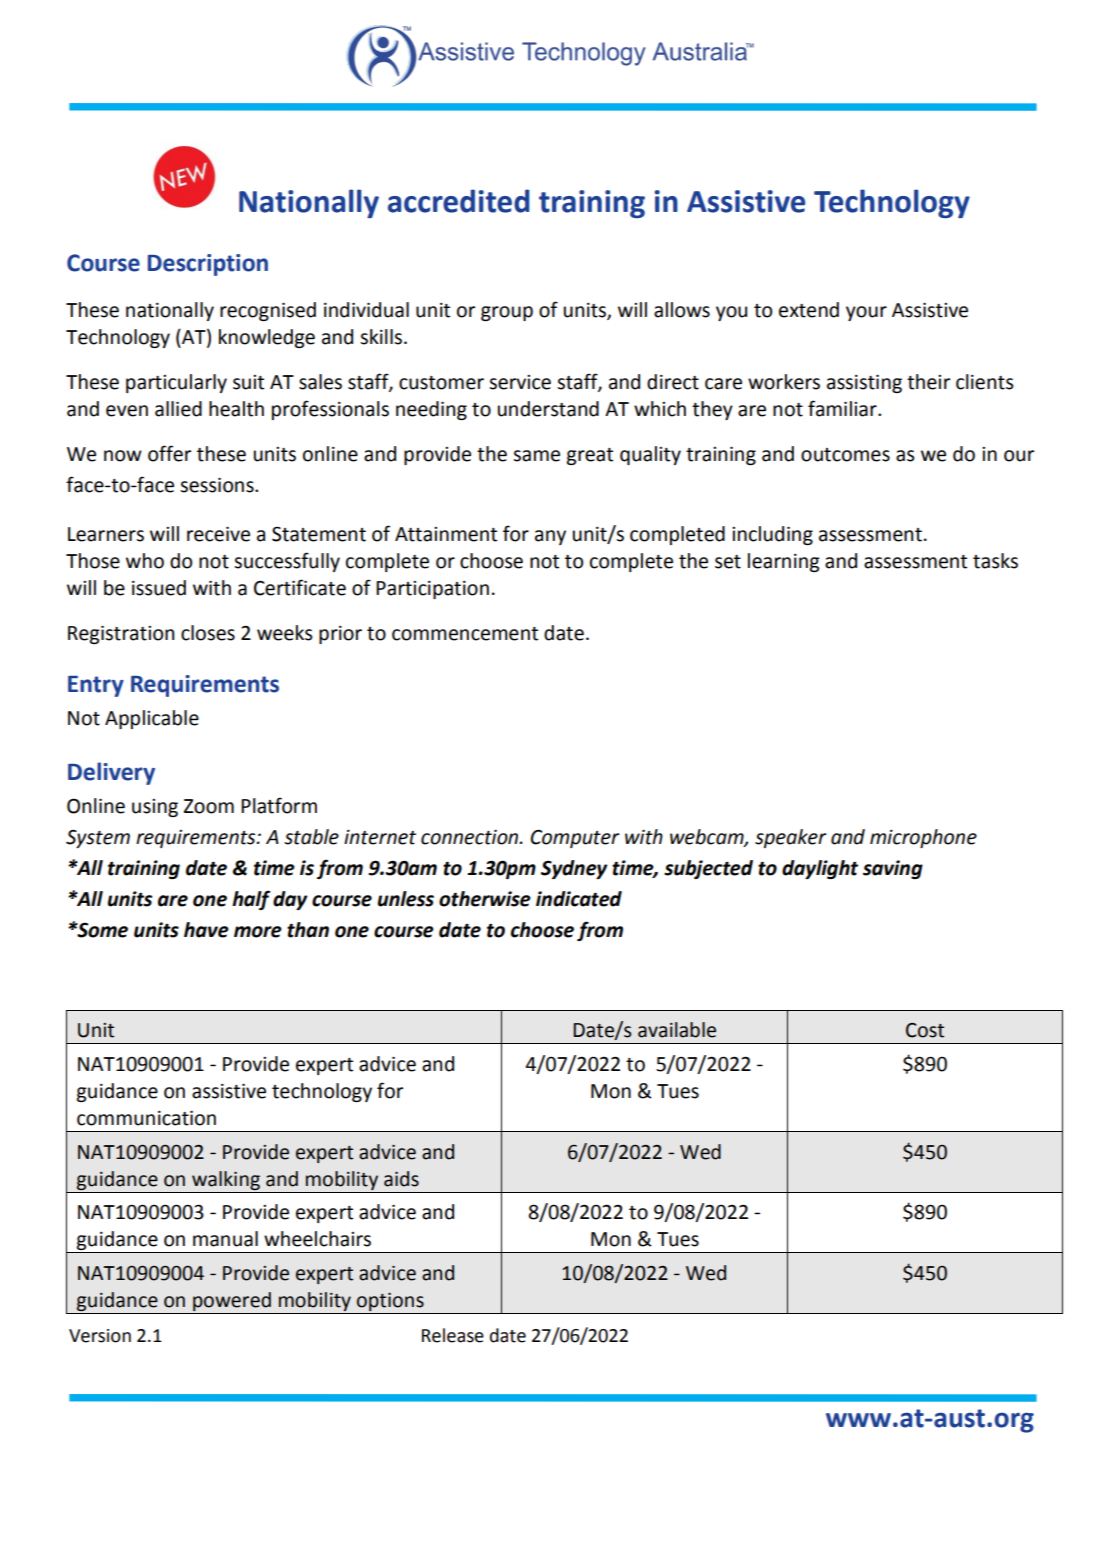 This screenshot has width=1101, height=1556. I want to click on Release, so click(453, 1335).
